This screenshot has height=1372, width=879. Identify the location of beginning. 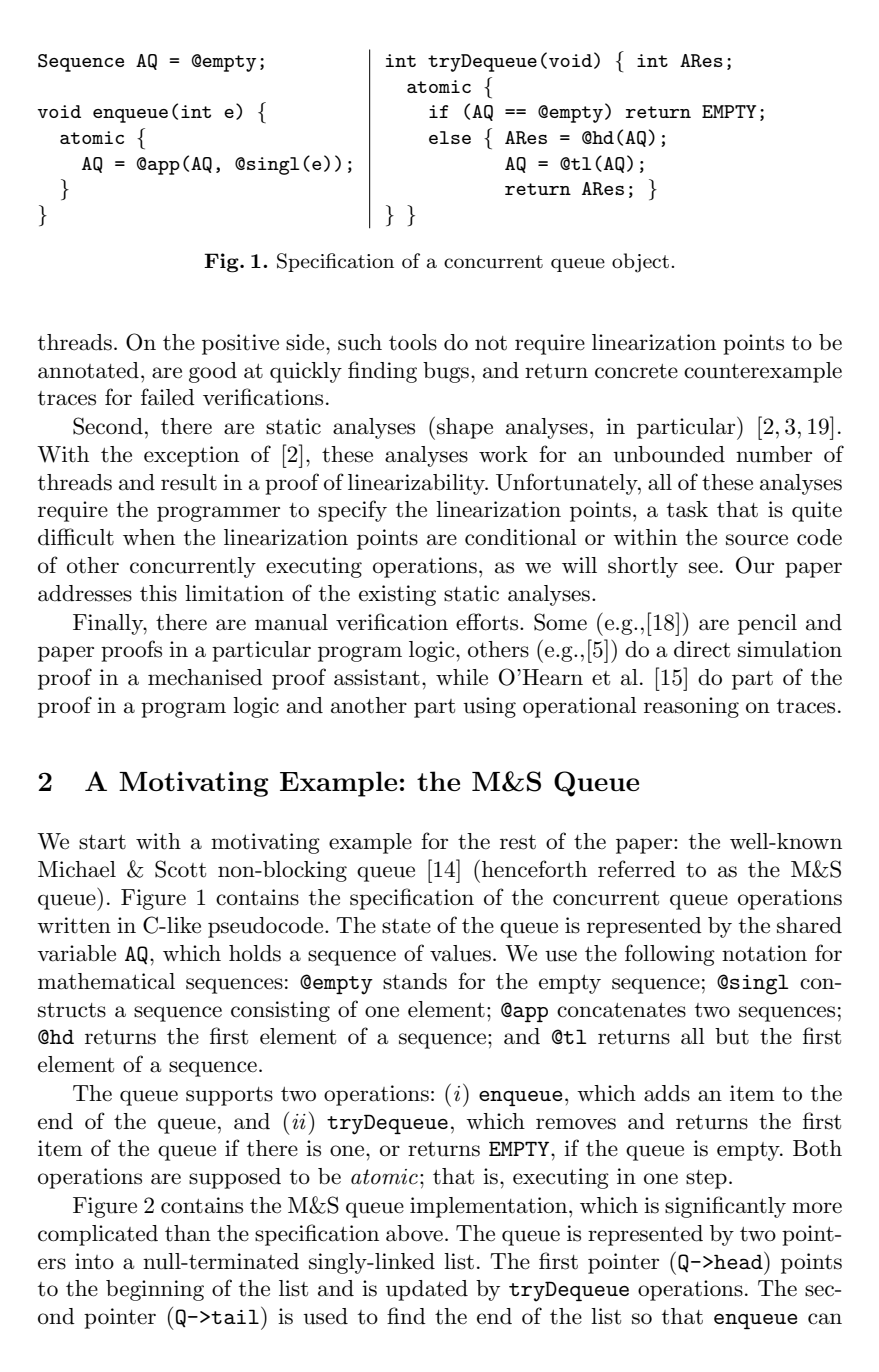
(155, 1290).
